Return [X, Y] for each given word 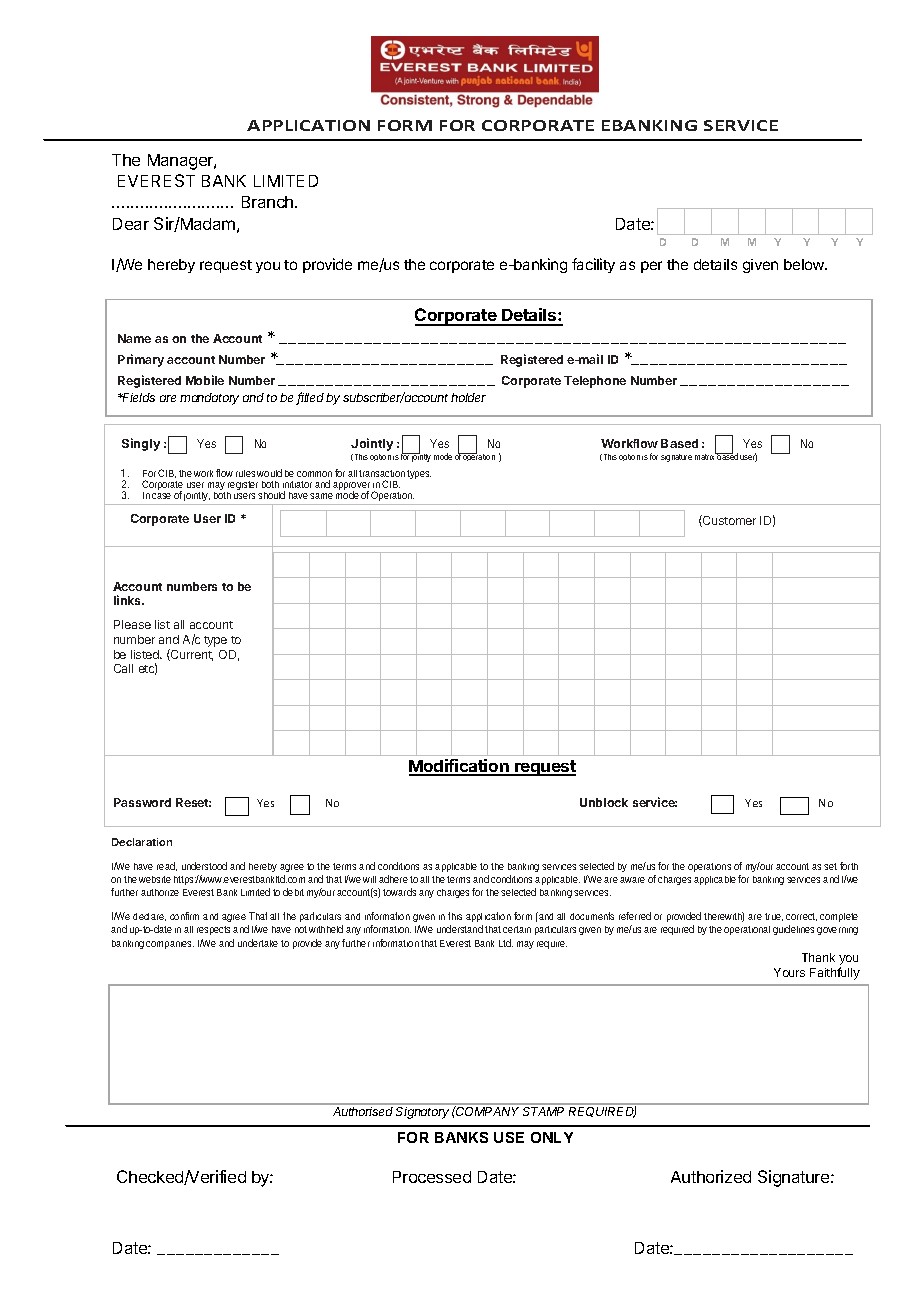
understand [462, 929]
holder [468, 397]
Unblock [604, 802]
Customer [728, 521]
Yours [789, 972]
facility [593, 265]
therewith [724, 917]
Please [132, 624]
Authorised [363, 1111]
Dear [131, 224]
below [805, 264]
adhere [396, 879]
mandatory [209, 399]
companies [170, 945]
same [324, 496]
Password [142, 802]
